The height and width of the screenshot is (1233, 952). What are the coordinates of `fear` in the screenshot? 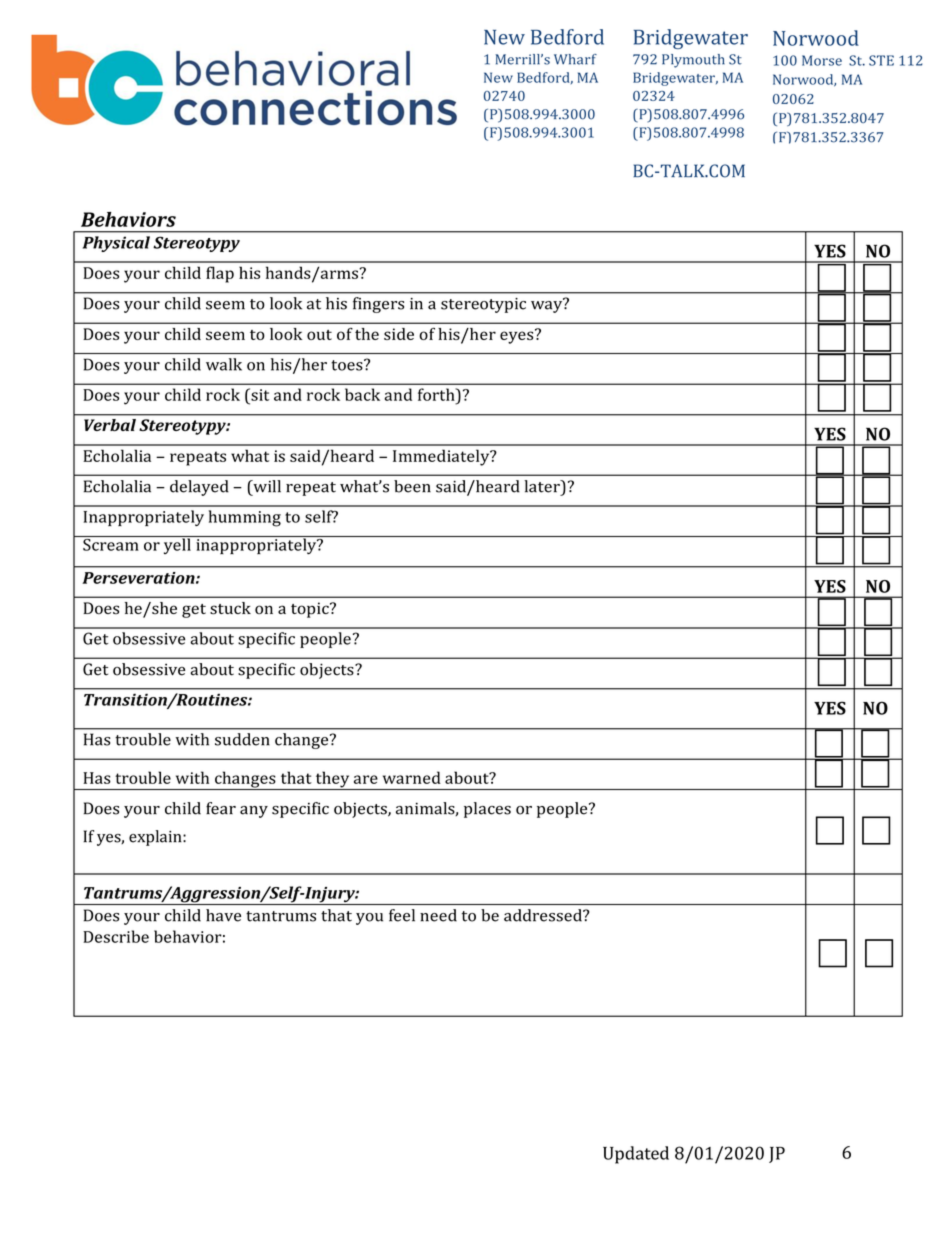 It's located at (221, 808).
